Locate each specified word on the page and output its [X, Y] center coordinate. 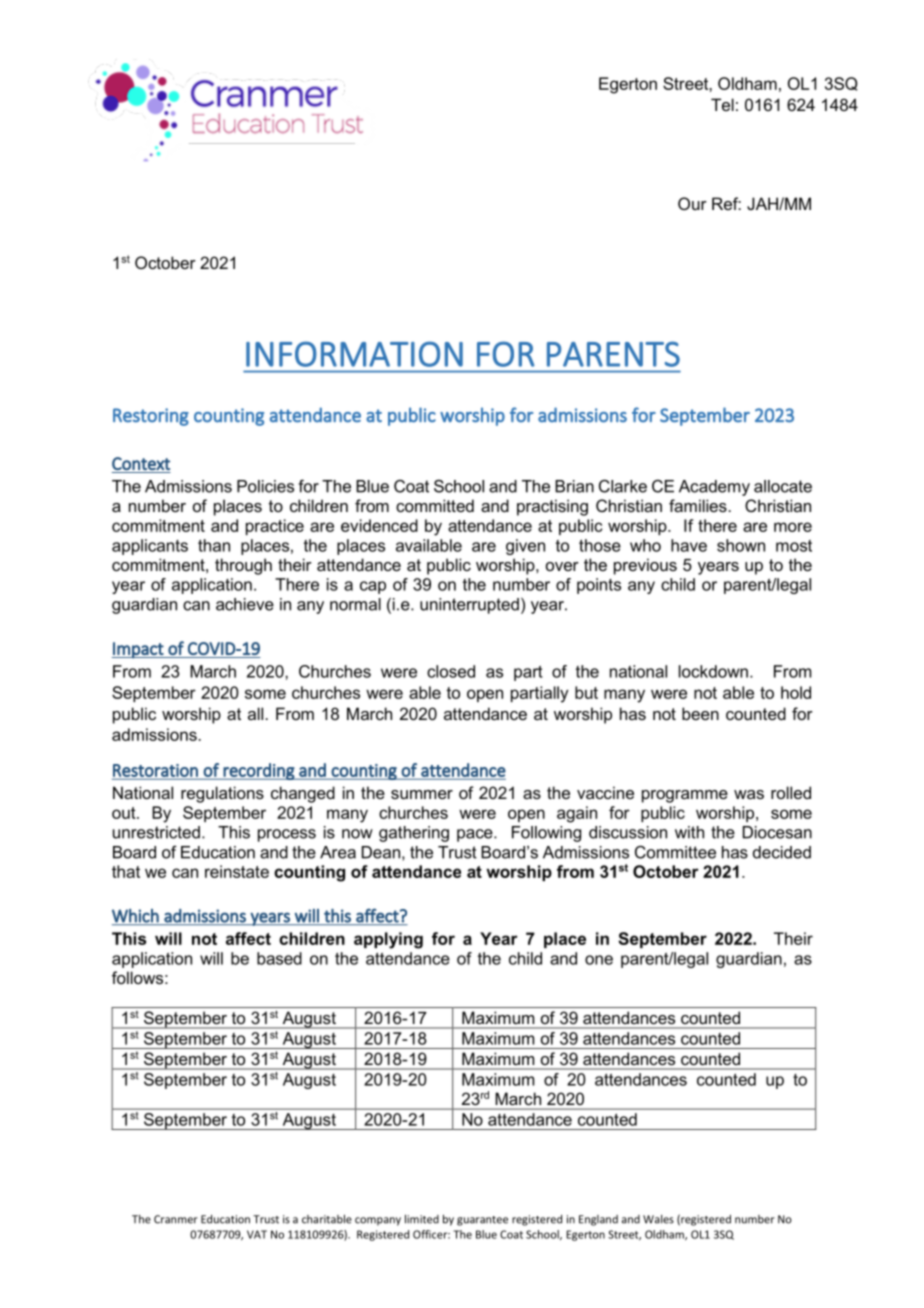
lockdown [713, 671]
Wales [658, 1219]
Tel [722, 104]
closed [451, 671]
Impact [139, 650]
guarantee [482, 1221]
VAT [257, 1234]
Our [692, 203]
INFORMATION [354, 354]
